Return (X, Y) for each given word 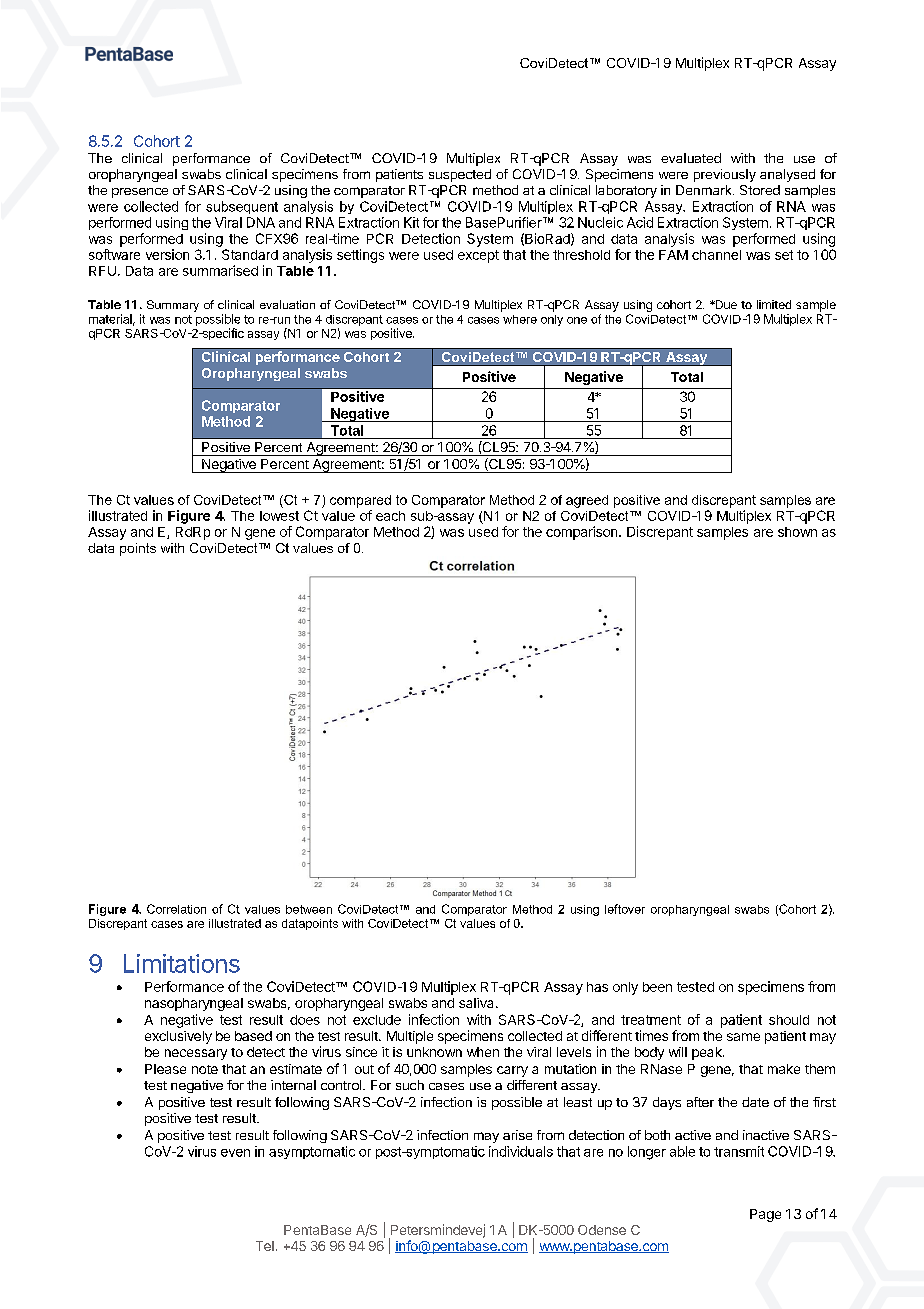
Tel (265, 1246)
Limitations (182, 963)
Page (765, 1215)
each (390, 516)
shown (797, 532)
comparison (583, 533)
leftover (625, 909)
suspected (460, 175)
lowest (279, 516)
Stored (760, 190)
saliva (476, 1003)
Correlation (176, 909)
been (657, 987)
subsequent (242, 207)
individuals (521, 1151)
